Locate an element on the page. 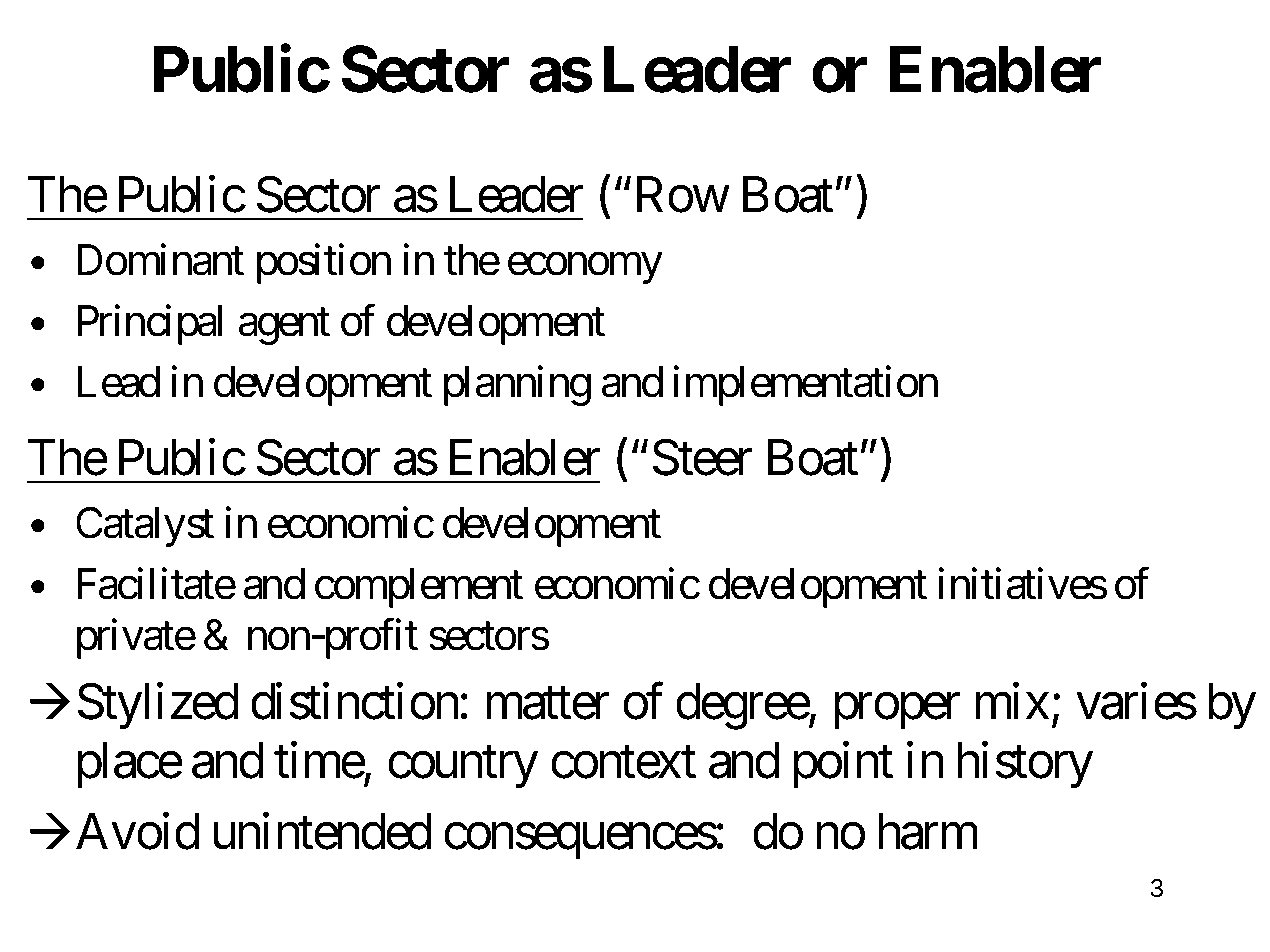  economy is located at coordinates (585, 268).
